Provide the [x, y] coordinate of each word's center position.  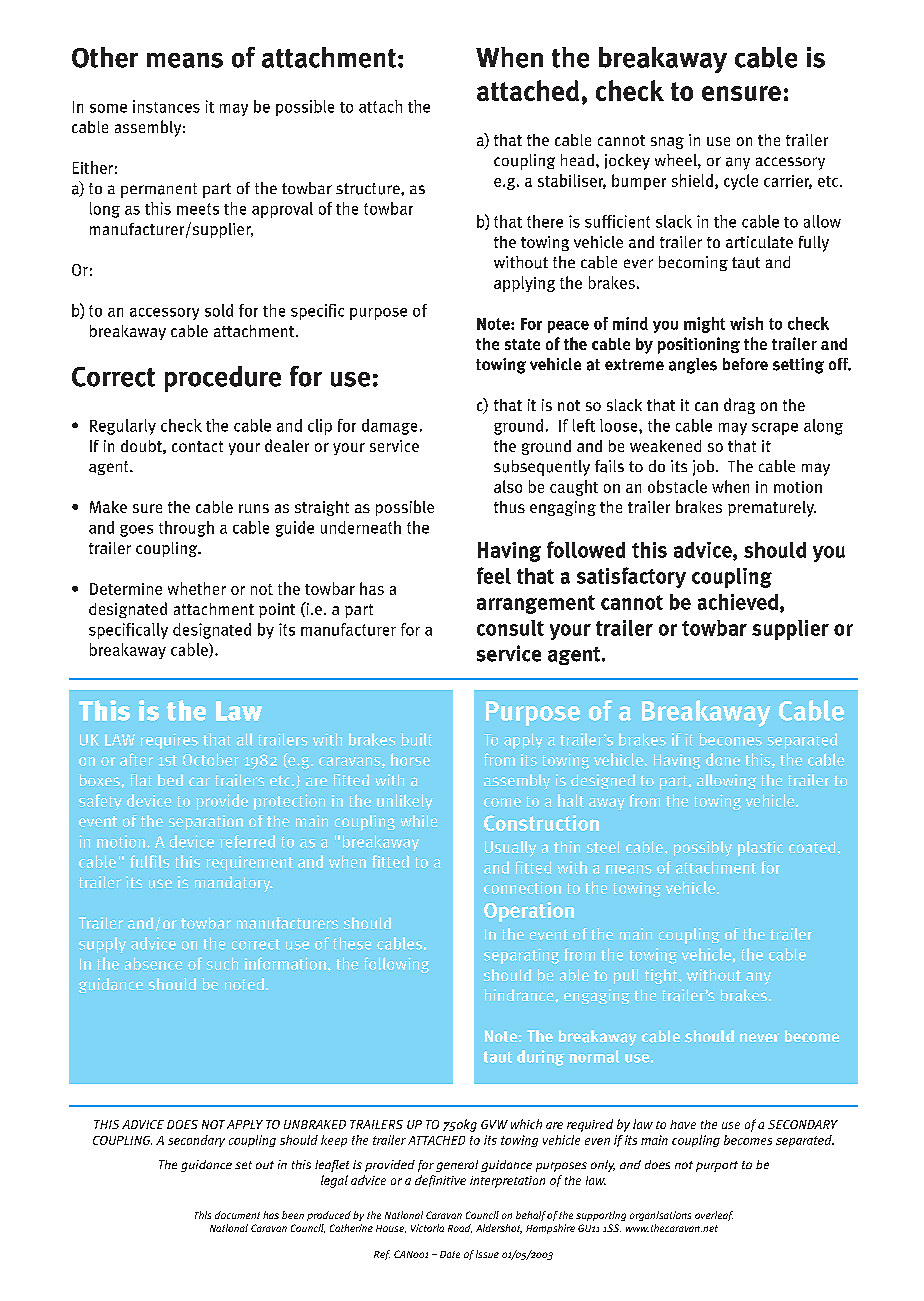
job [705, 468]
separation [206, 822]
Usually [510, 849]
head [577, 160]
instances [166, 106]
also [508, 486]
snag [667, 143]
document [237, 1215]
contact [197, 446]
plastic [760, 849]
